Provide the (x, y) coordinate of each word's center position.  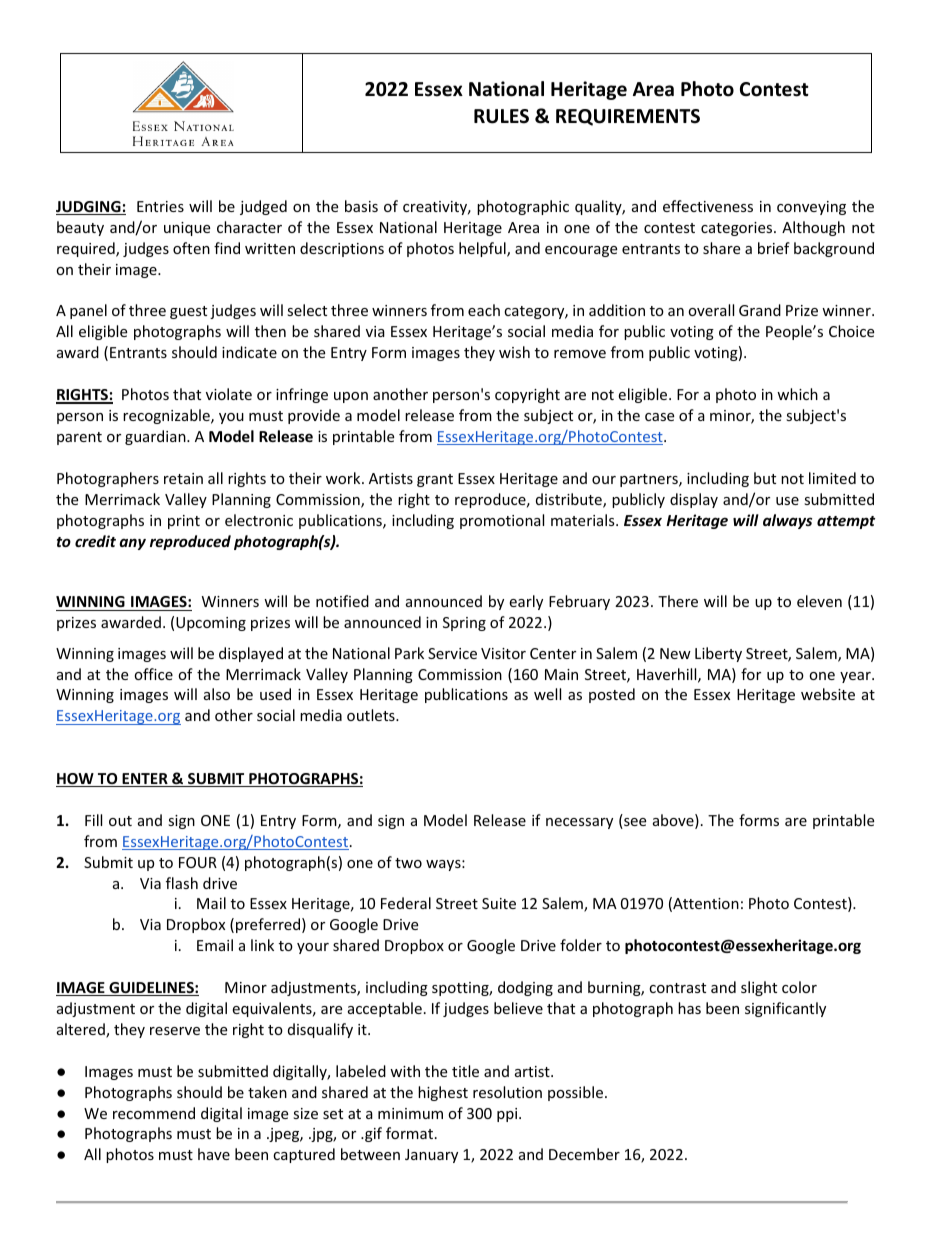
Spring (464, 624)
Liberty (718, 654)
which (797, 394)
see (634, 823)
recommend (154, 1113)
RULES (501, 116)
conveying (811, 208)
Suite (499, 903)
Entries (160, 206)
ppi (508, 1115)
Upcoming (211, 624)
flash (182, 883)
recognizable (167, 416)
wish (514, 352)
